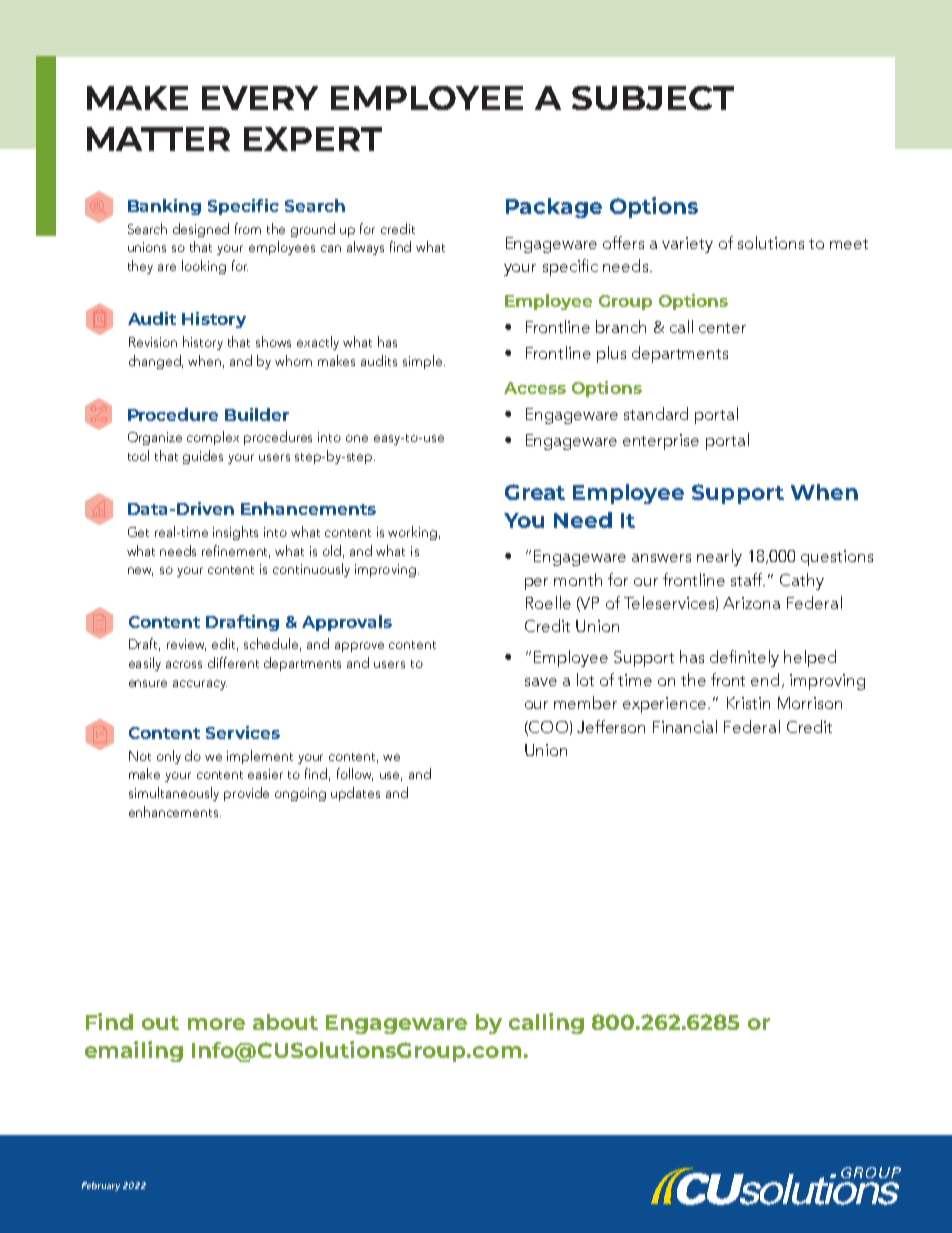 Image resolution: width=952 pixels, height=1233 pixels. What do you see at coordinates (535, 492) in the screenshot?
I see `Great` at bounding box center [535, 492].
